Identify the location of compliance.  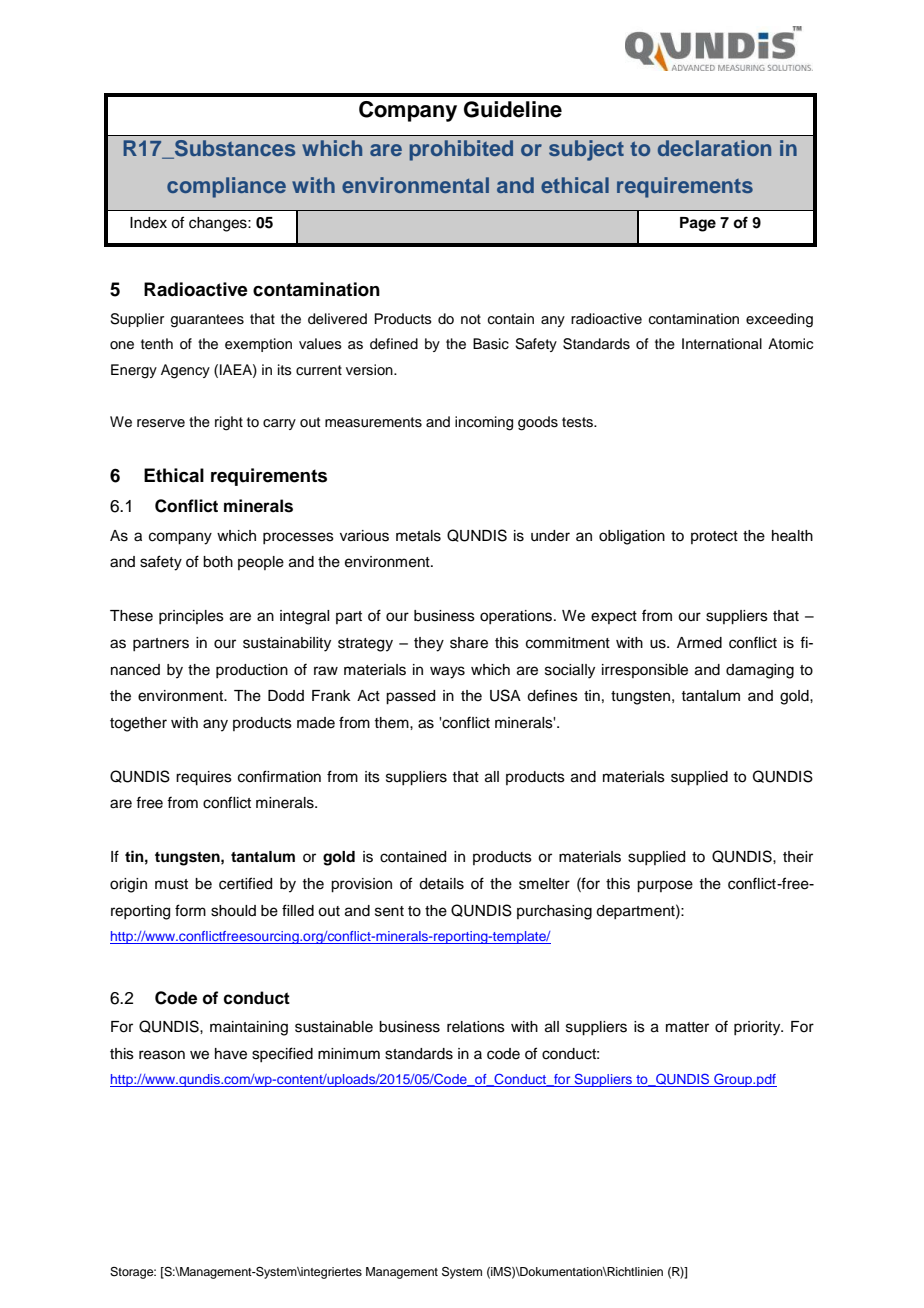
(226, 187).
